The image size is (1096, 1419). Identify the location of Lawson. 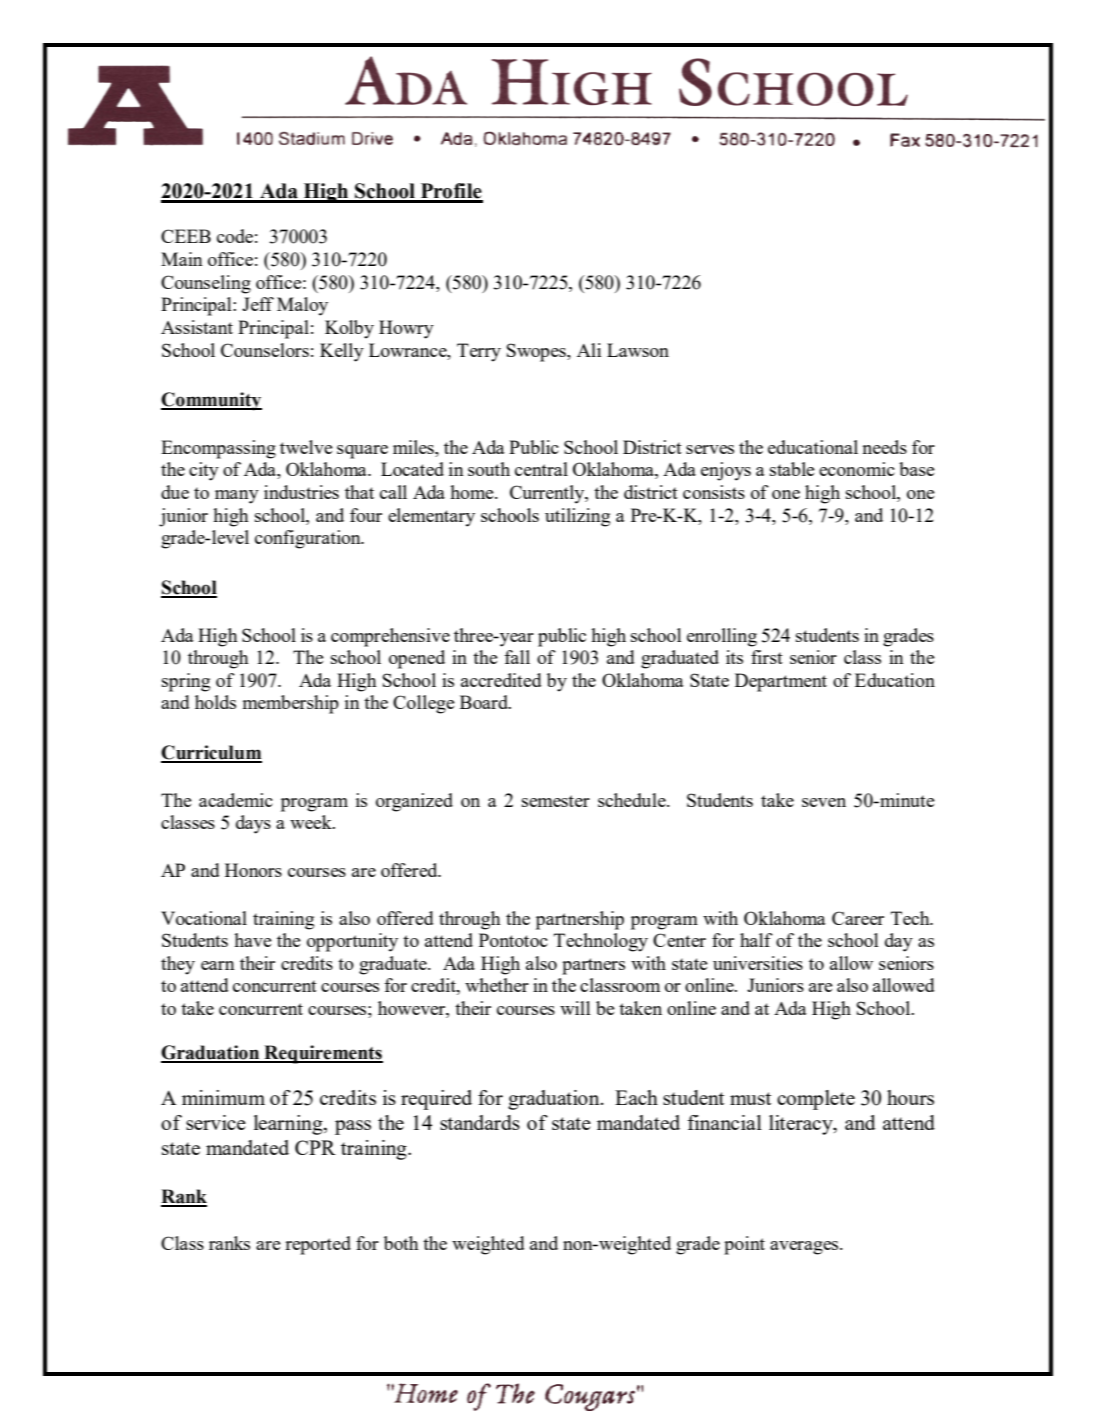
(638, 350).
